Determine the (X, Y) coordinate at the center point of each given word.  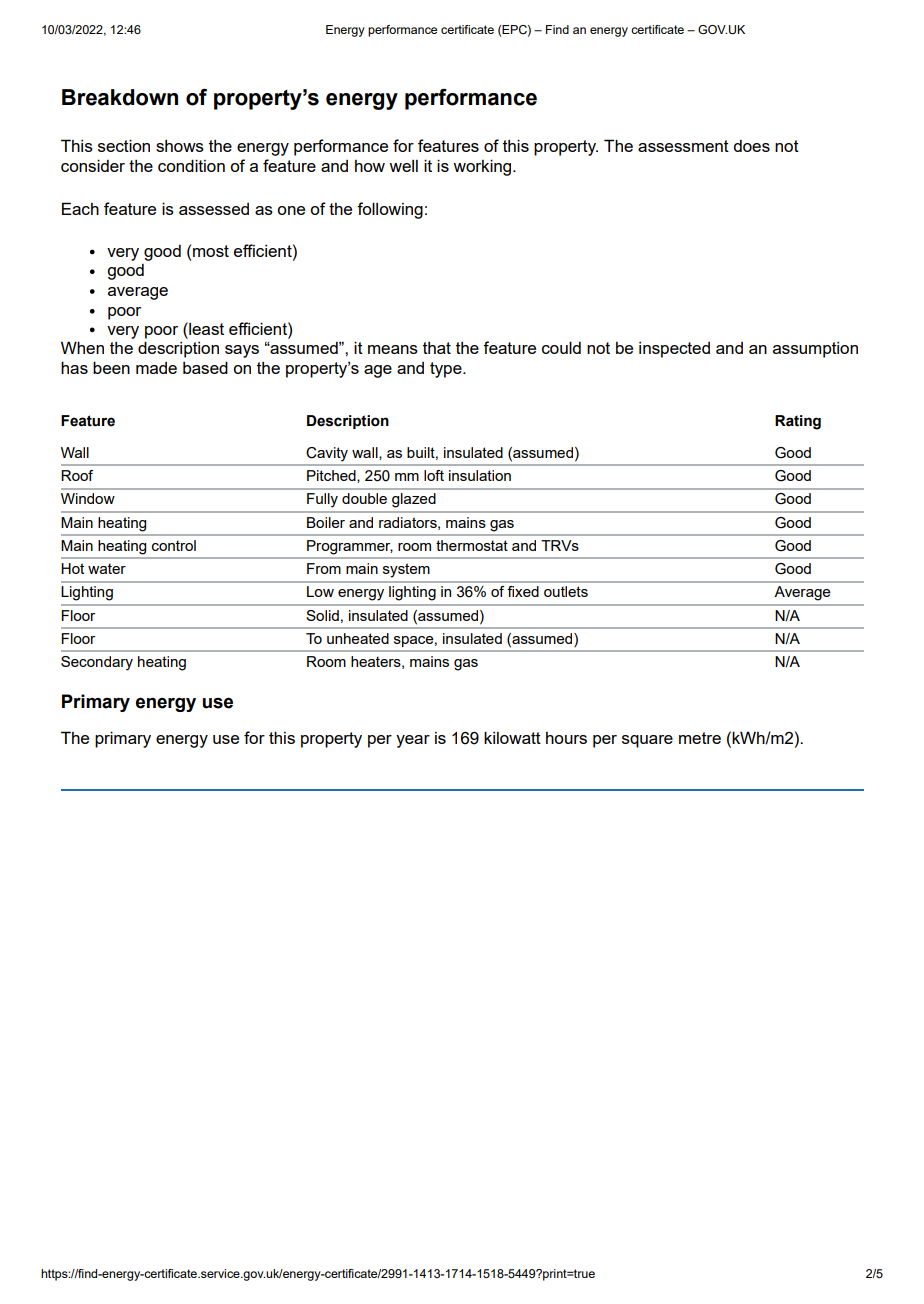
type (447, 370)
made (156, 368)
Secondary (97, 663)
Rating (798, 422)
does (751, 146)
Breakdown (120, 97)
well (403, 166)
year (413, 741)
